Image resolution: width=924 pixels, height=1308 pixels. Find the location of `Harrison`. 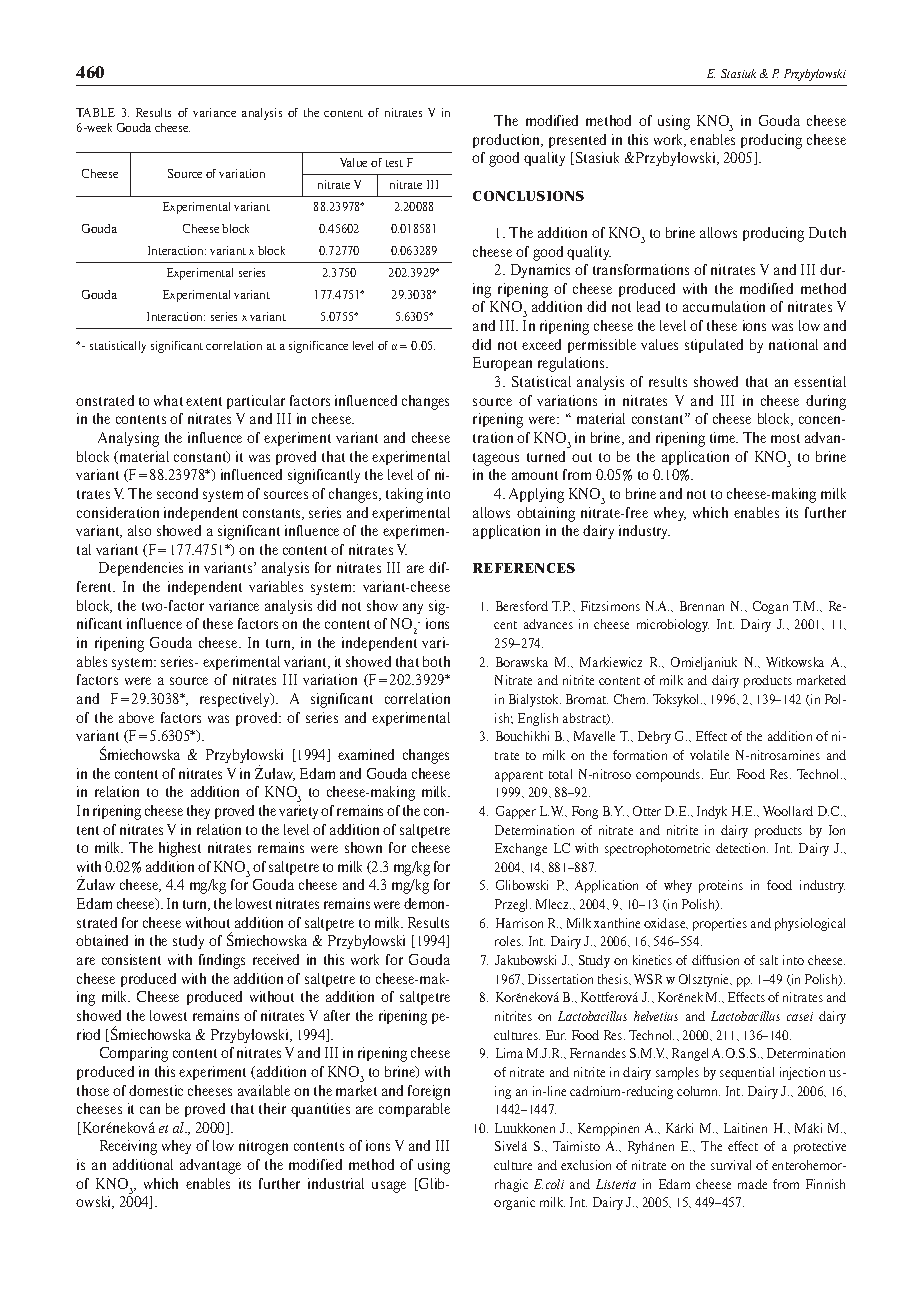

Harrison is located at coordinates (519, 923).
